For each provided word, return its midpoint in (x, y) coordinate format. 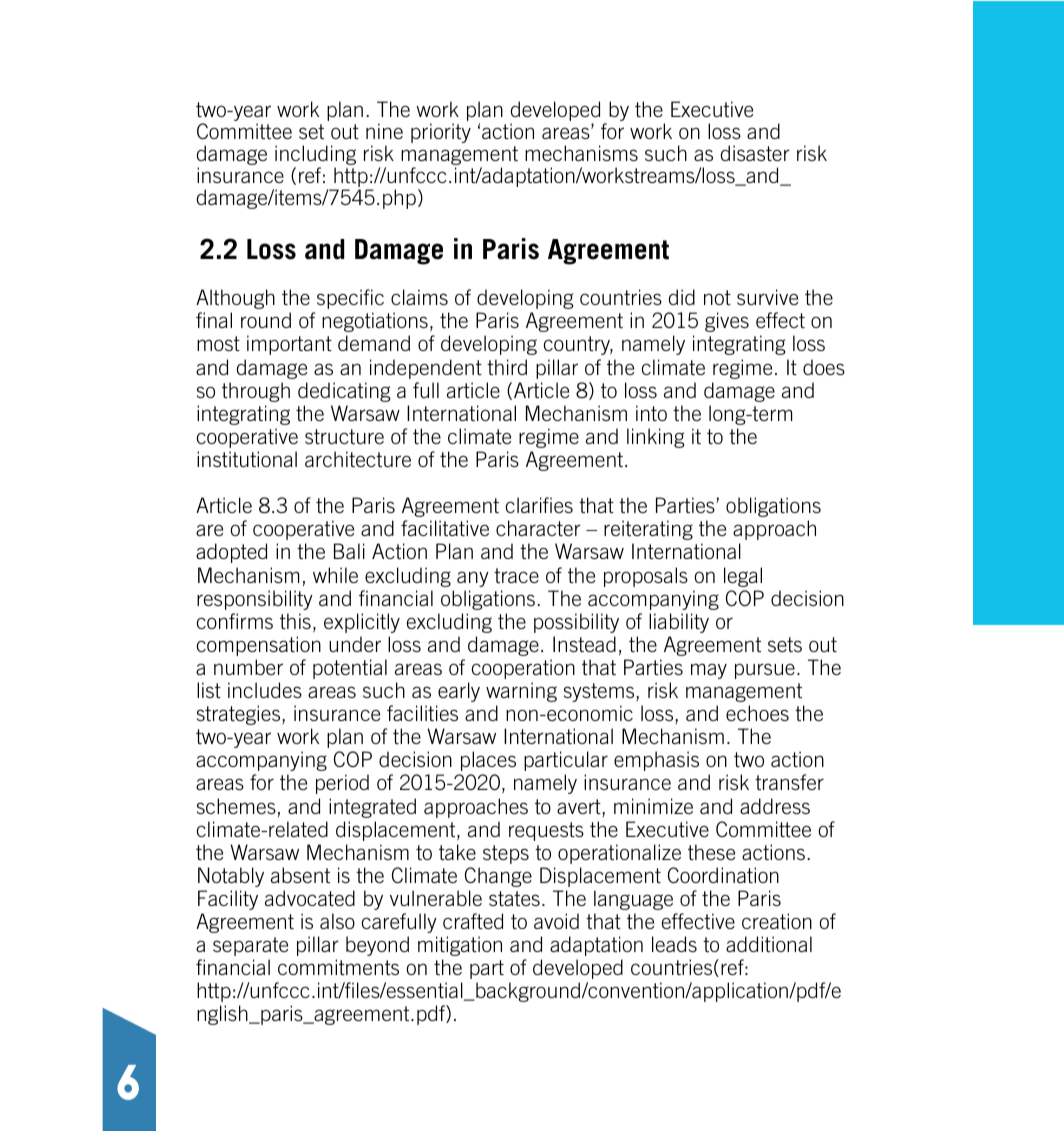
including (315, 156)
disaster (755, 153)
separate (250, 946)
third (507, 367)
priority (441, 133)
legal (743, 577)
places (488, 761)
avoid (556, 921)
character (538, 528)
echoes (757, 713)
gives (727, 322)
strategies (240, 715)
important (289, 345)
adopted (231, 553)
